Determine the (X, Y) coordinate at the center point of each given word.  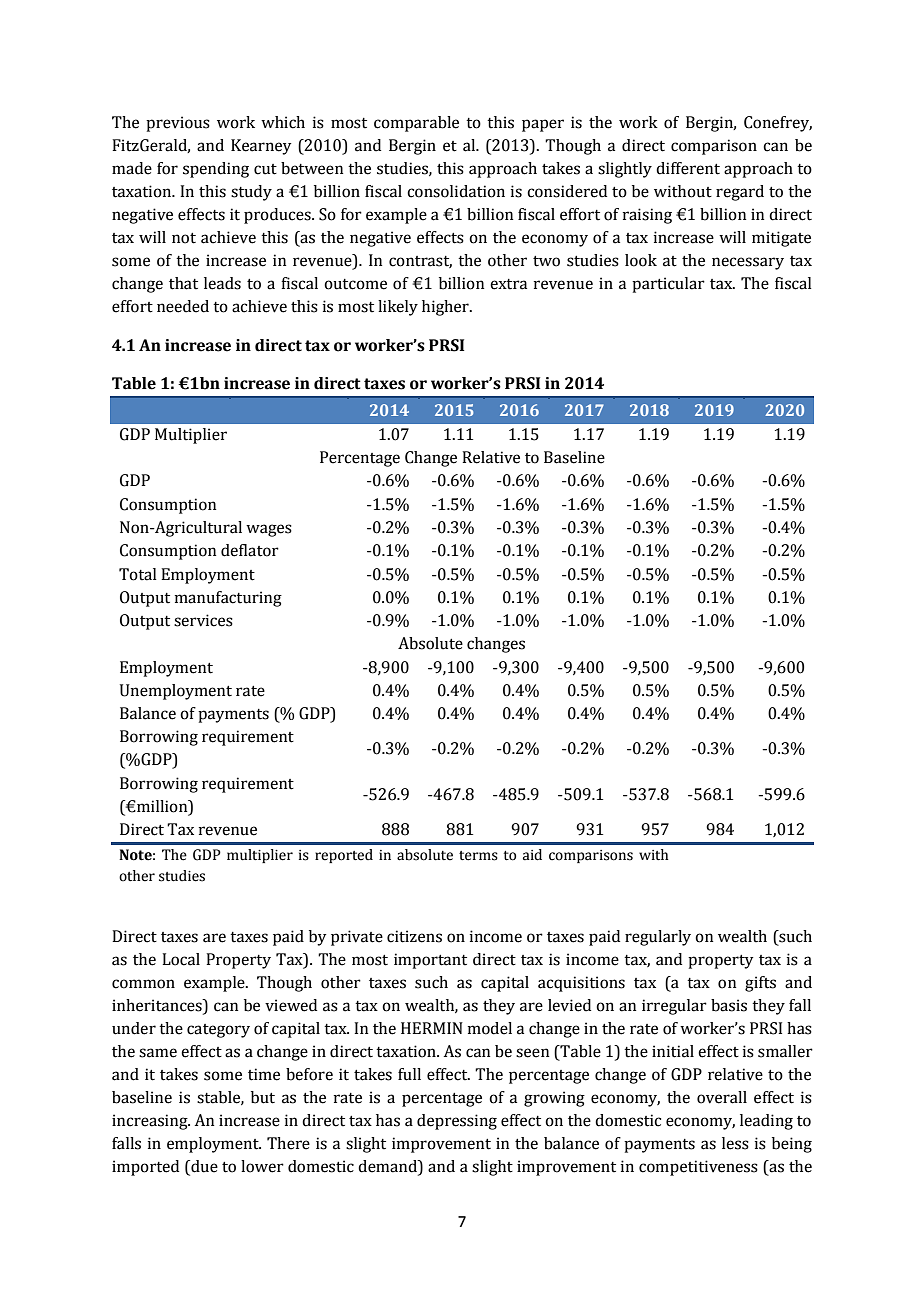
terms (478, 856)
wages (269, 530)
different (688, 168)
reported (344, 856)
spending (216, 170)
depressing (457, 1122)
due (203, 1167)
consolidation (456, 191)
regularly (658, 938)
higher (446, 308)
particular (668, 285)
